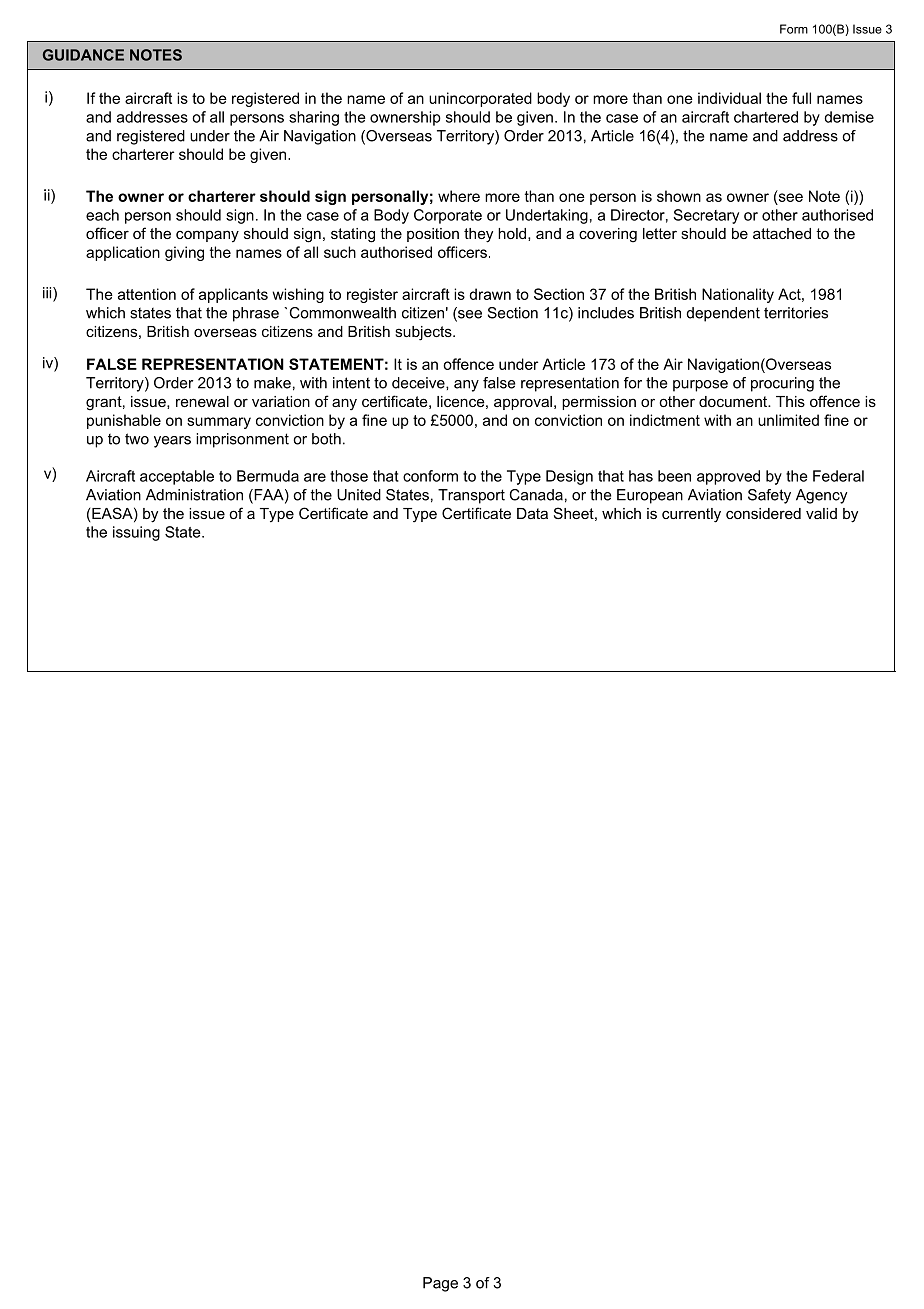 The image size is (924, 1309). I want to click on Data, so click(532, 513).
